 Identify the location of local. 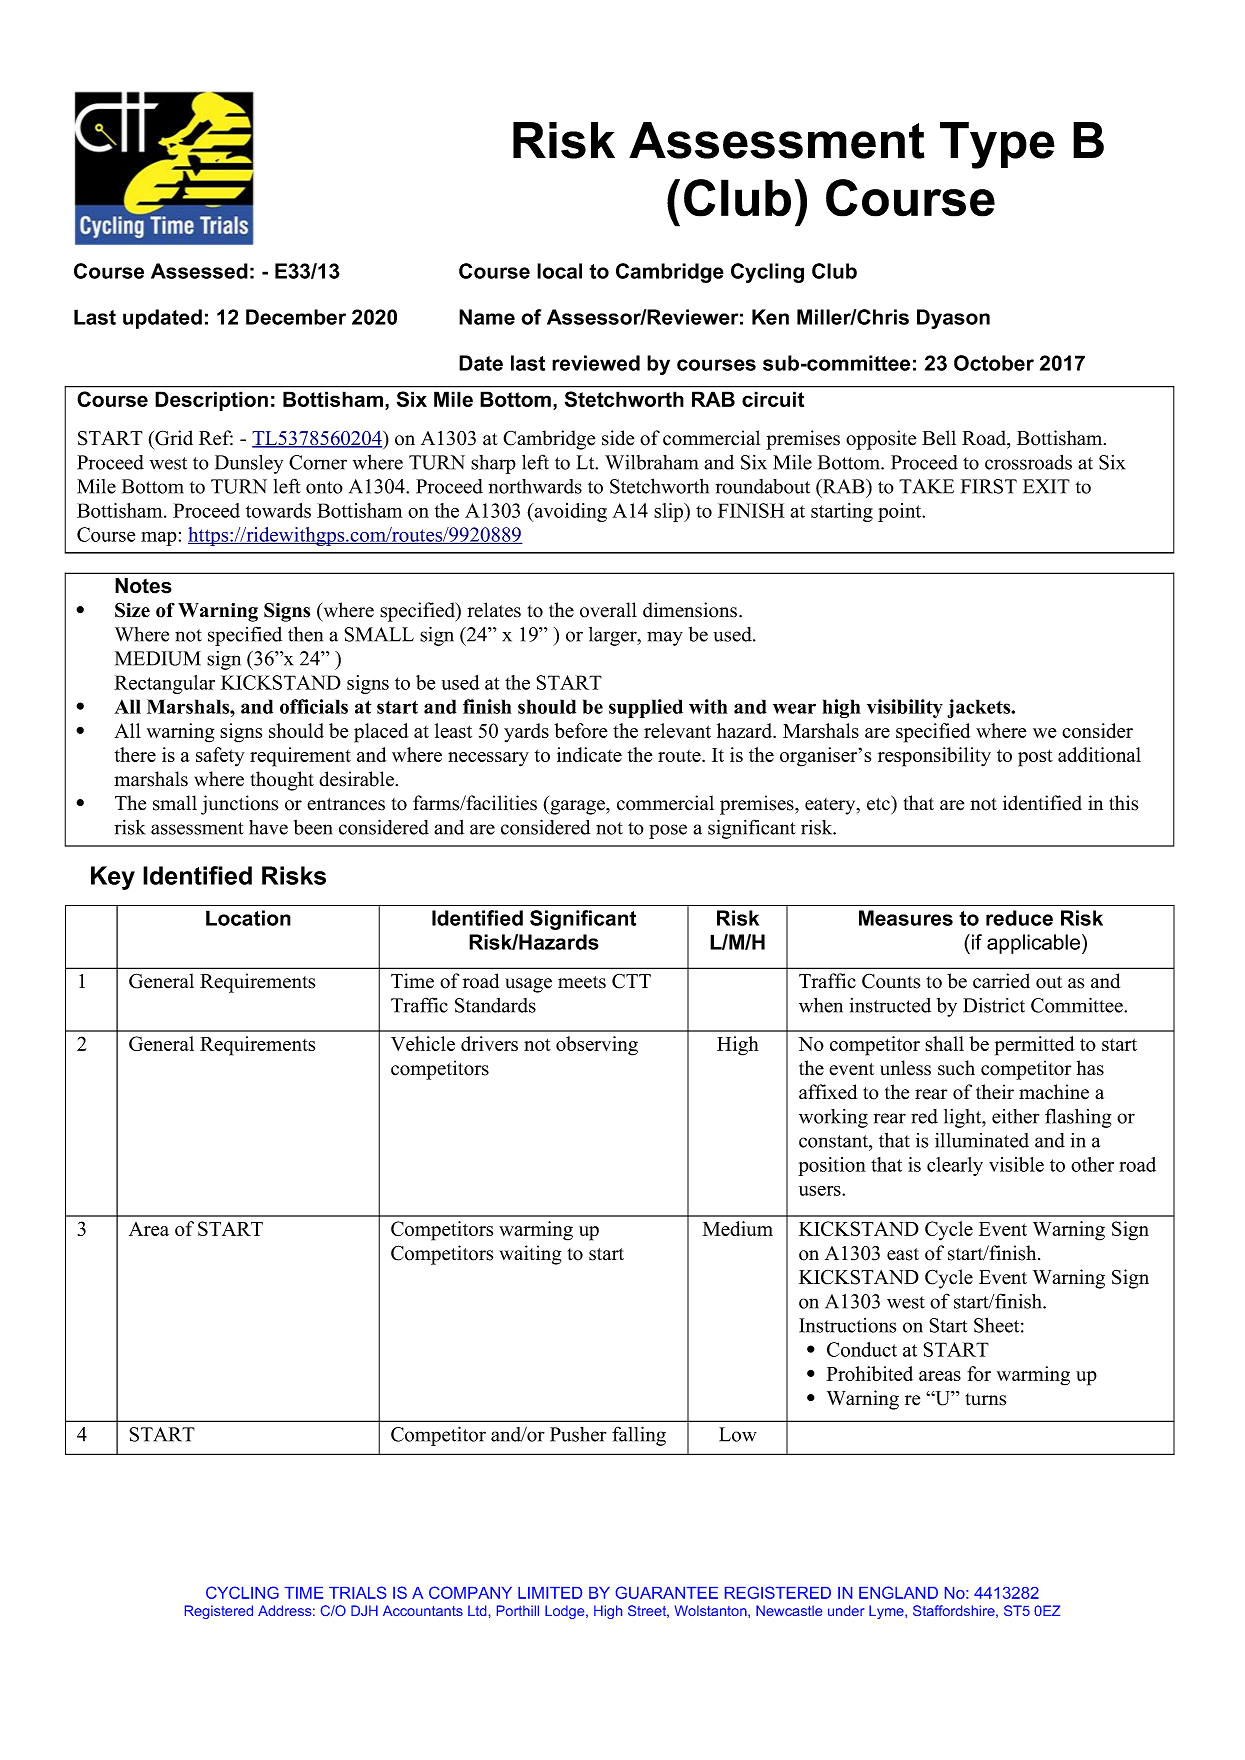
(559, 271).
